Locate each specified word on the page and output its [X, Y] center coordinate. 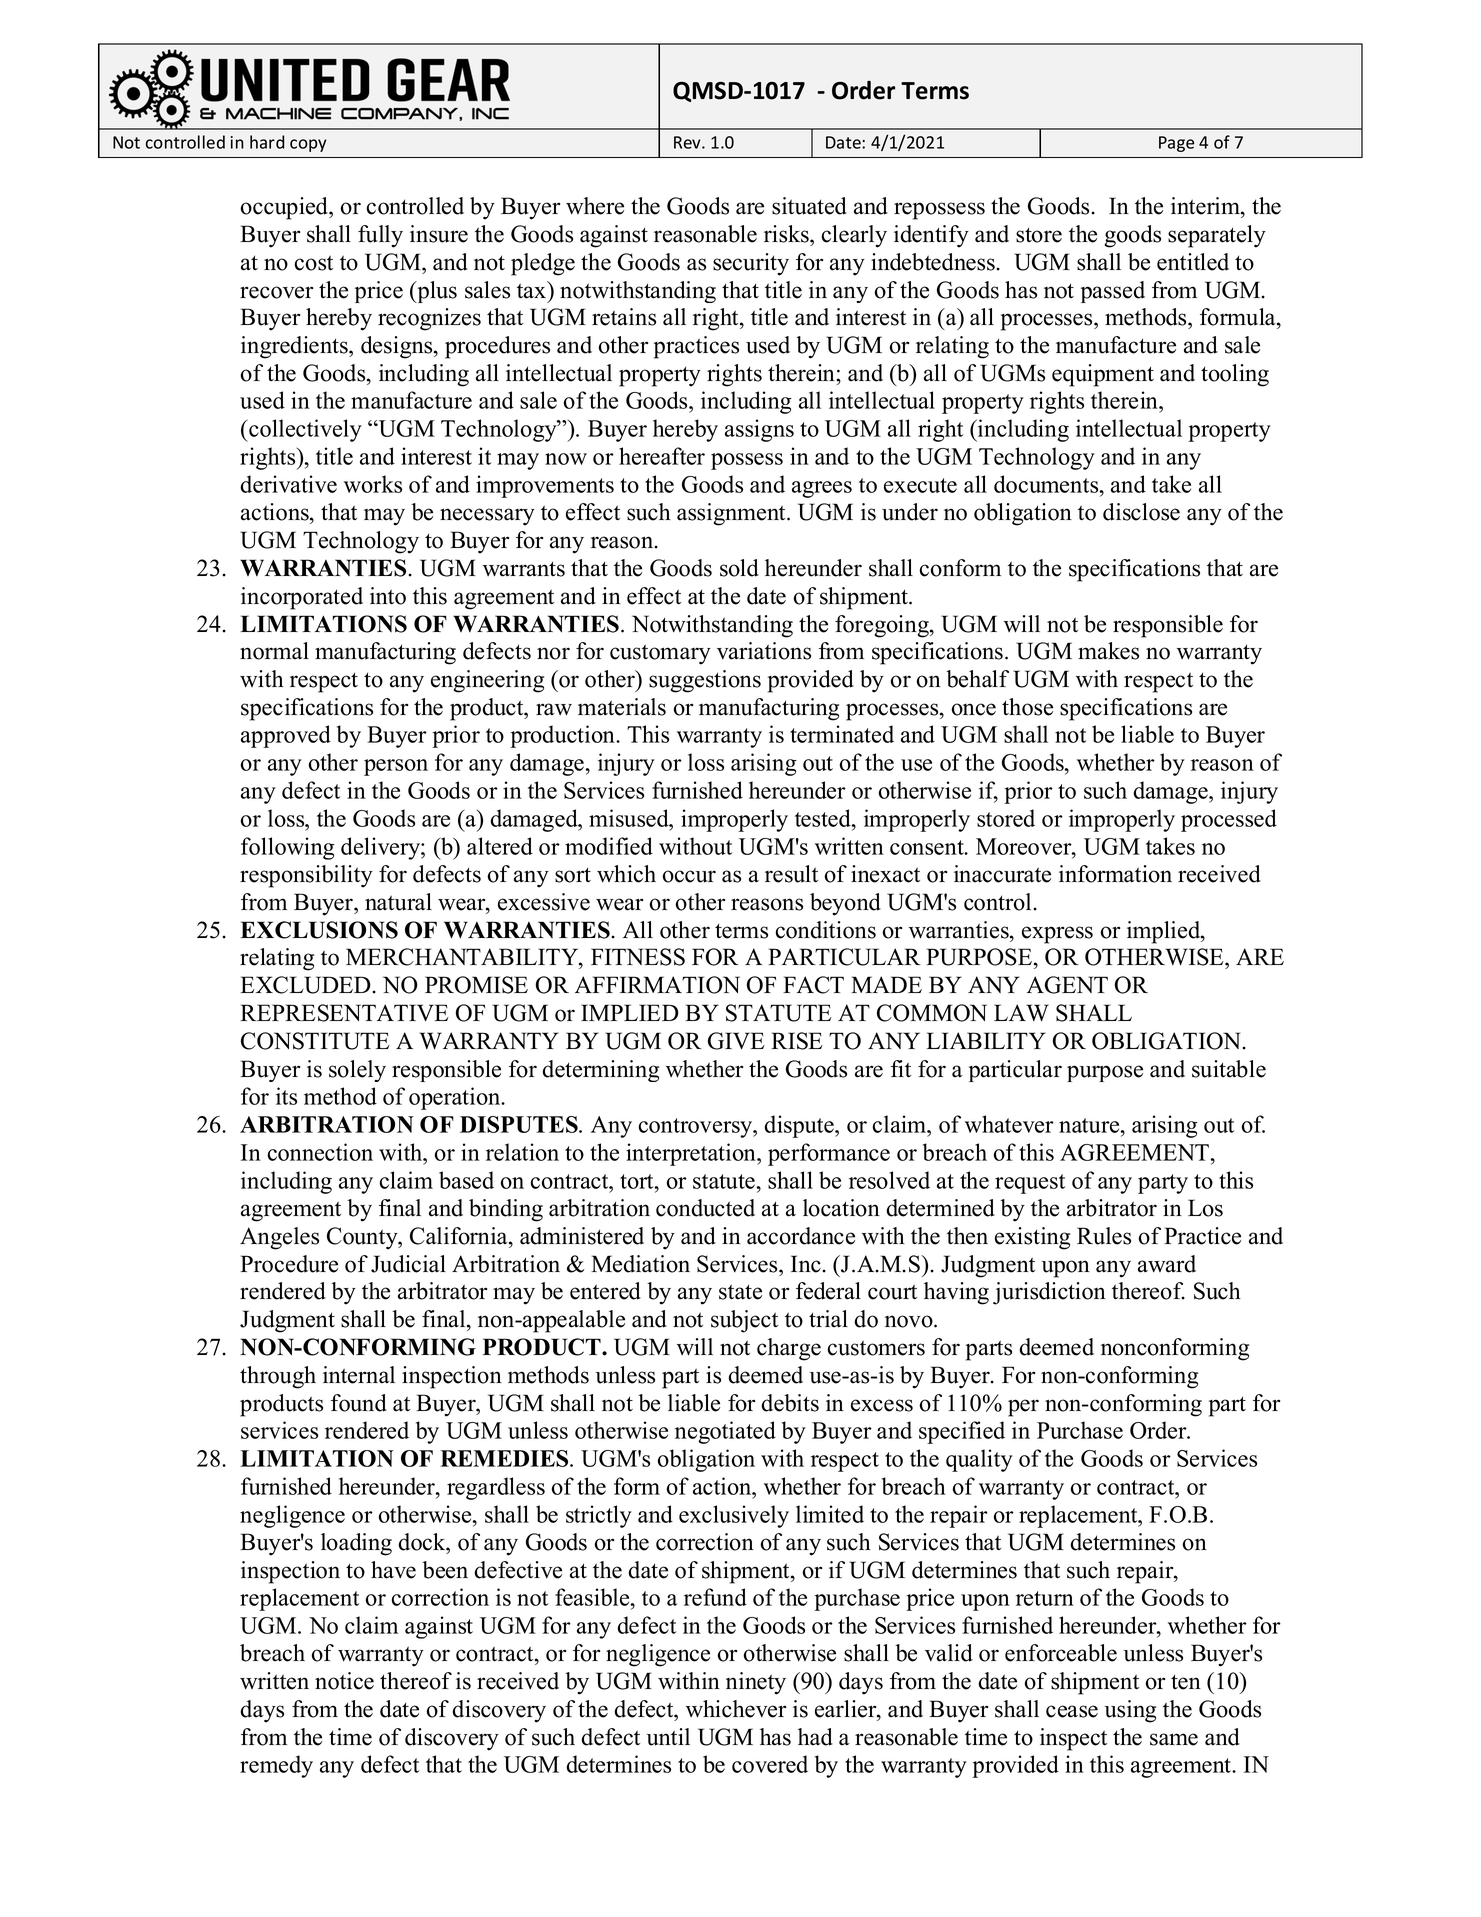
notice [344, 1681]
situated [809, 206]
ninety [756, 1683]
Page [1176, 144]
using [1130, 1711]
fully [380, 236]
